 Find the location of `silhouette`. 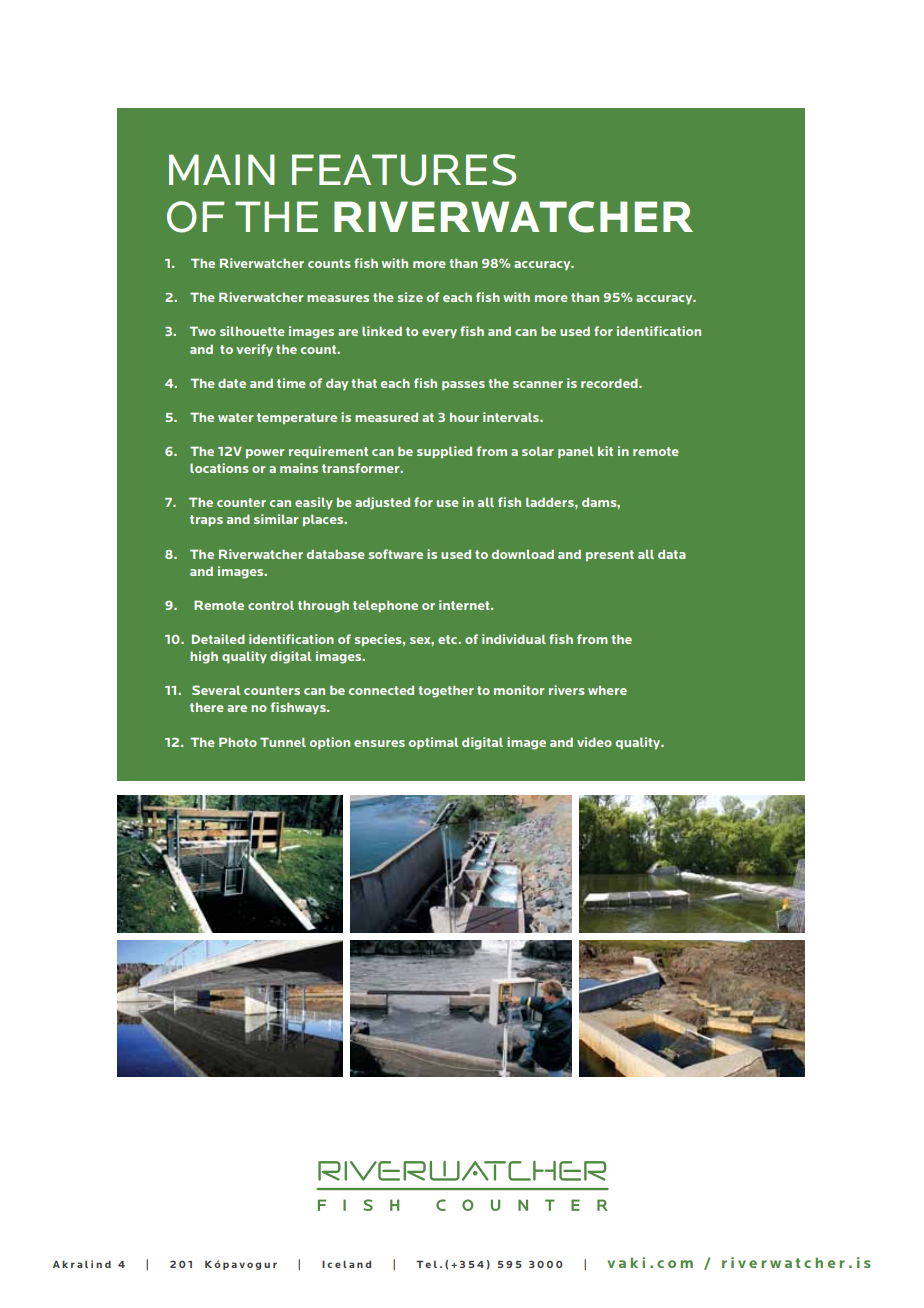

silhouette is located at coordinates (252, 331).
